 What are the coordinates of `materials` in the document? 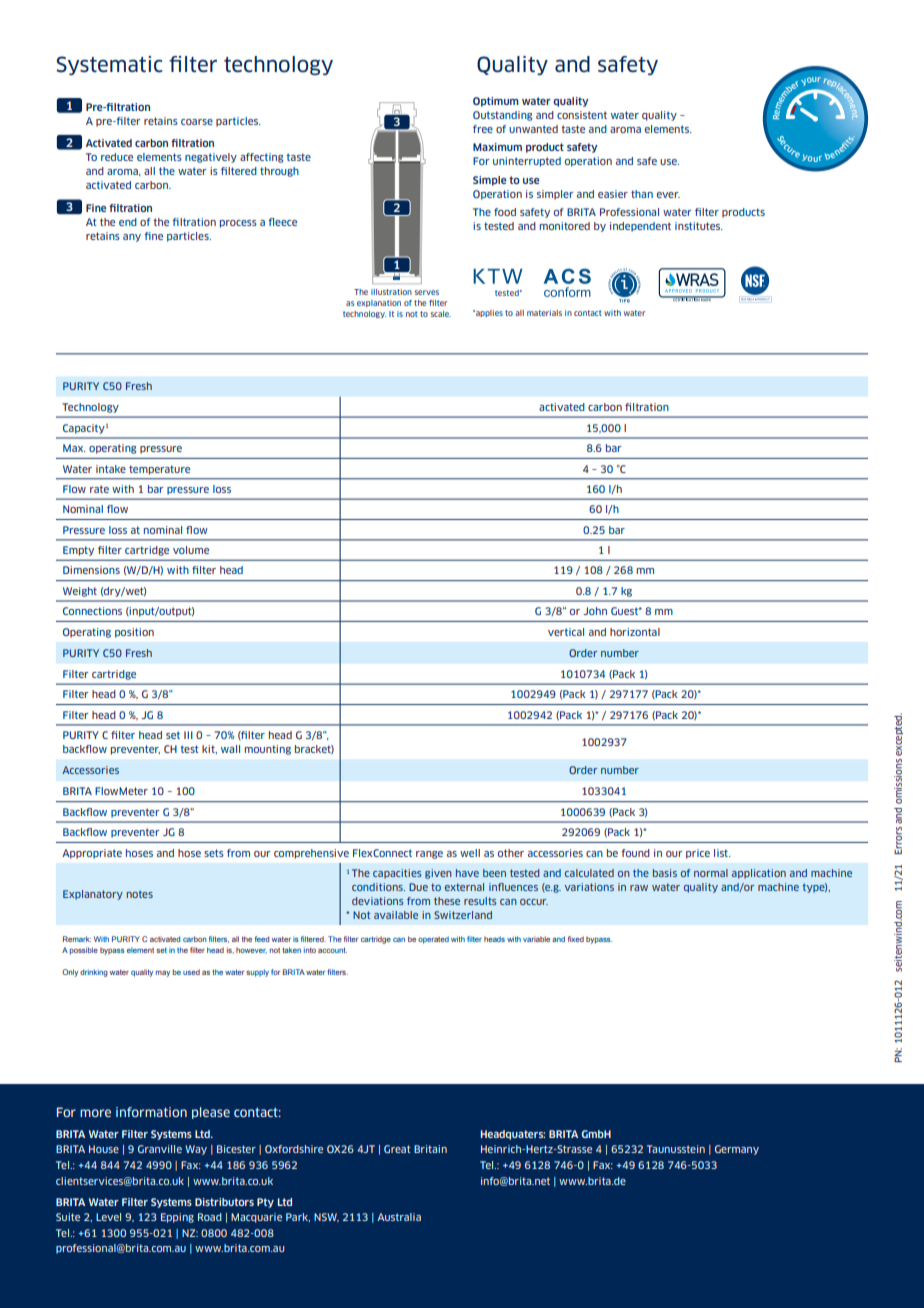 It's located at (544, 313).
